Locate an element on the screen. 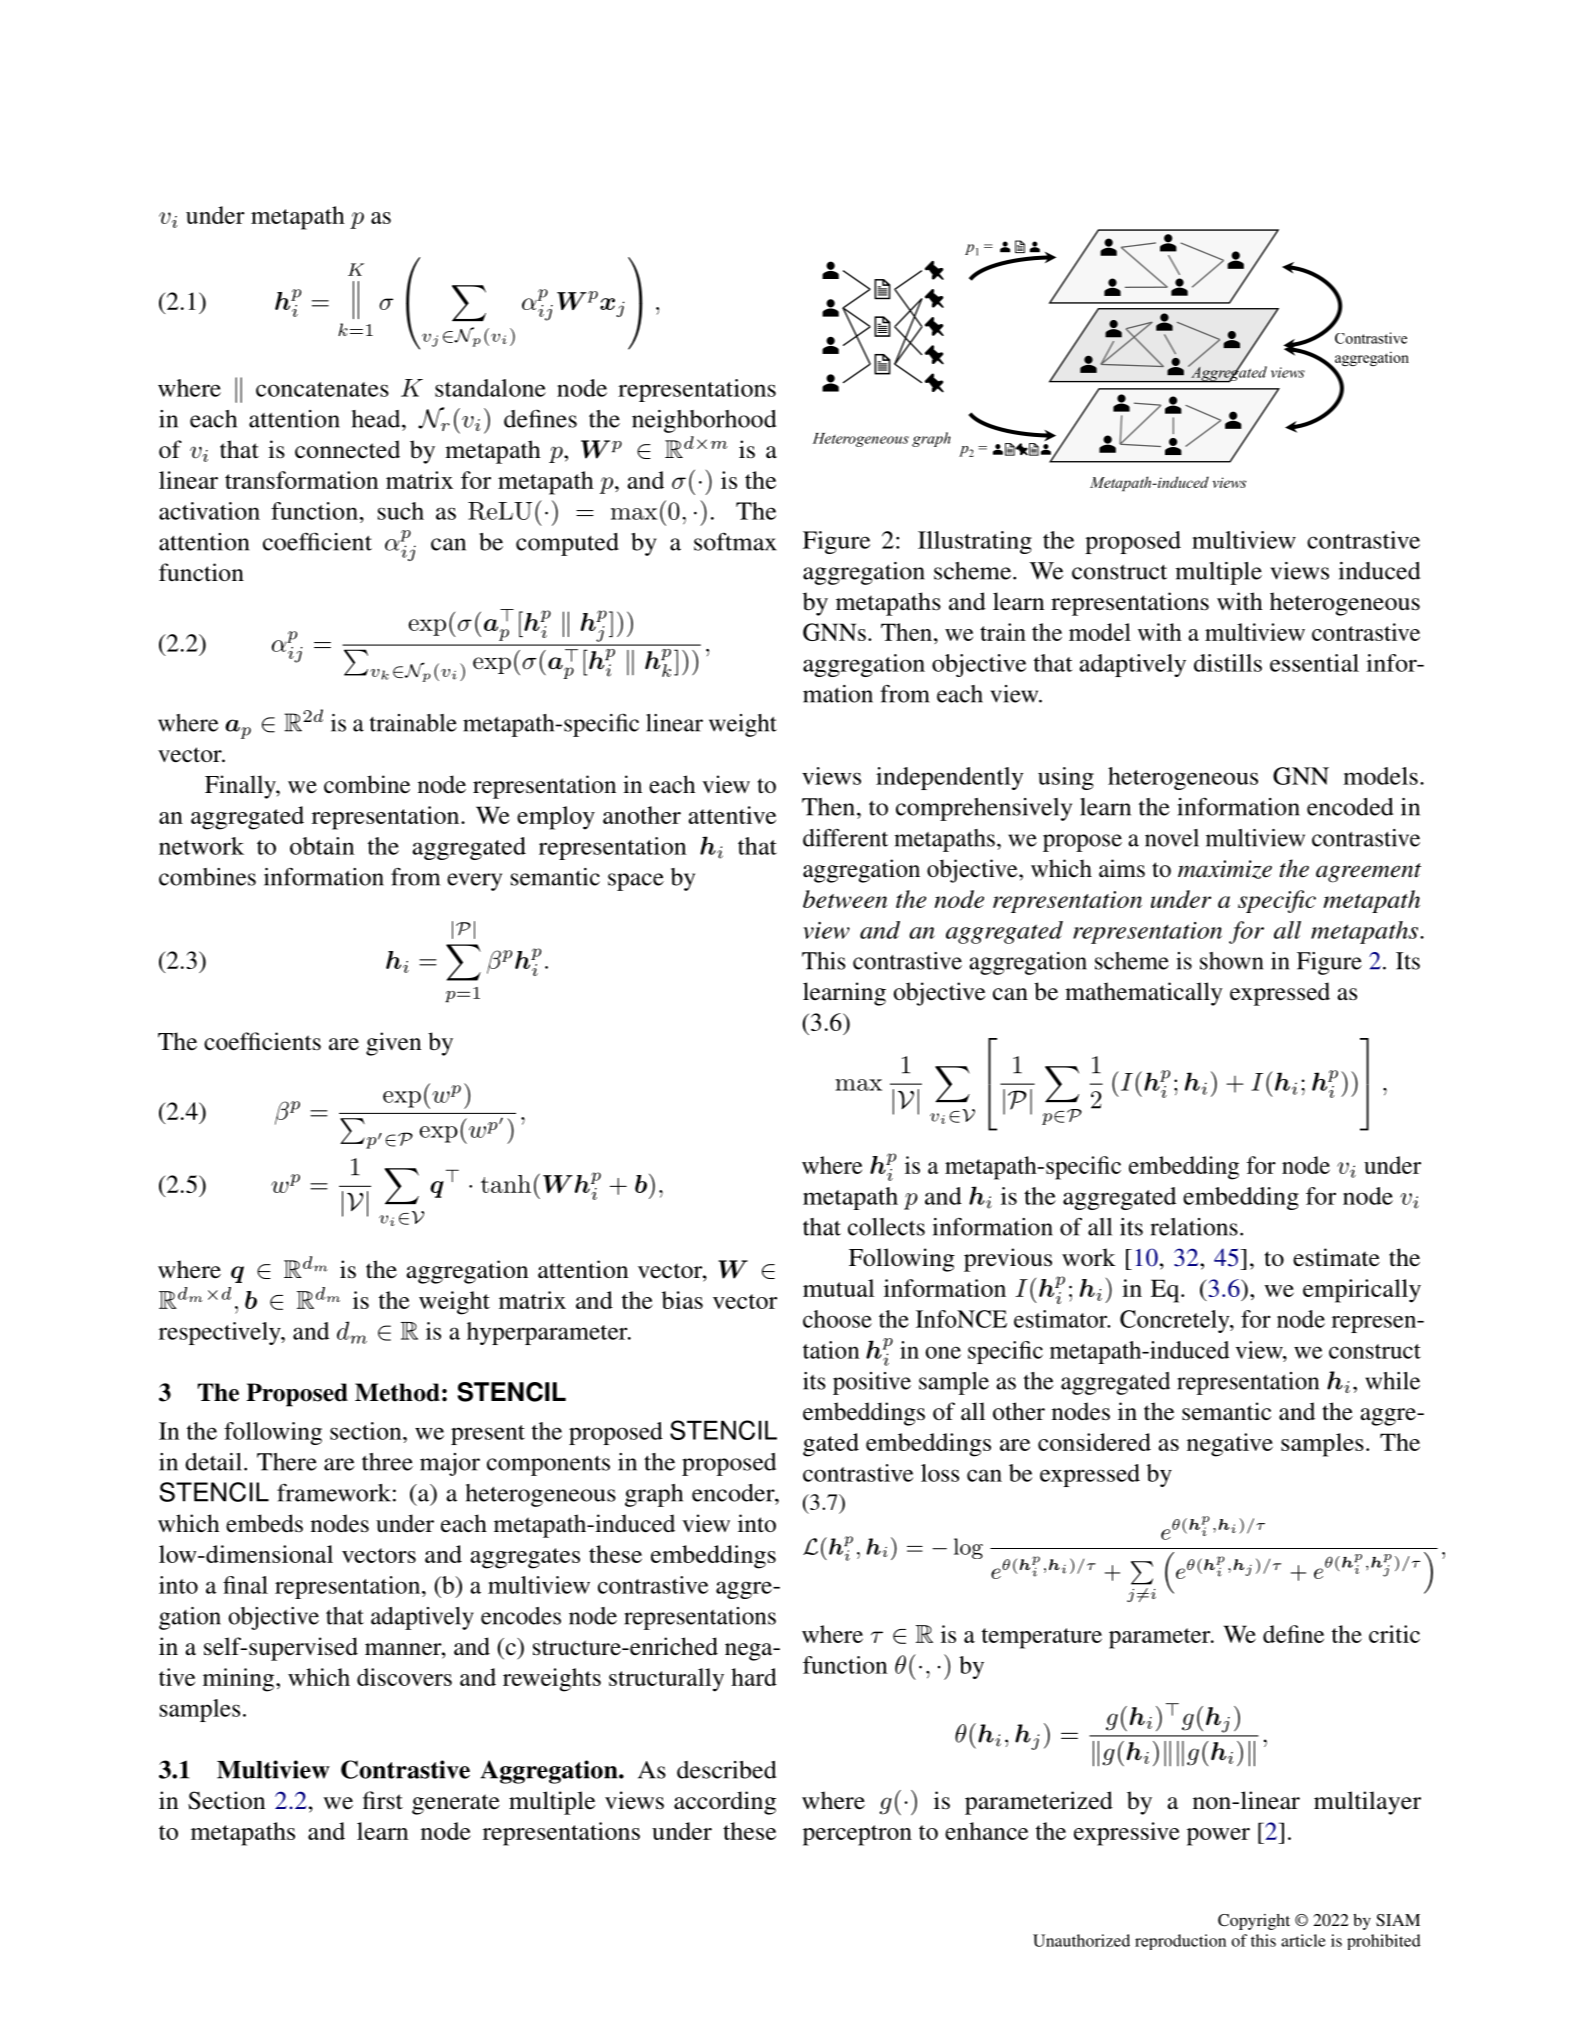  considered is located at coordinates (1094, 1442).
